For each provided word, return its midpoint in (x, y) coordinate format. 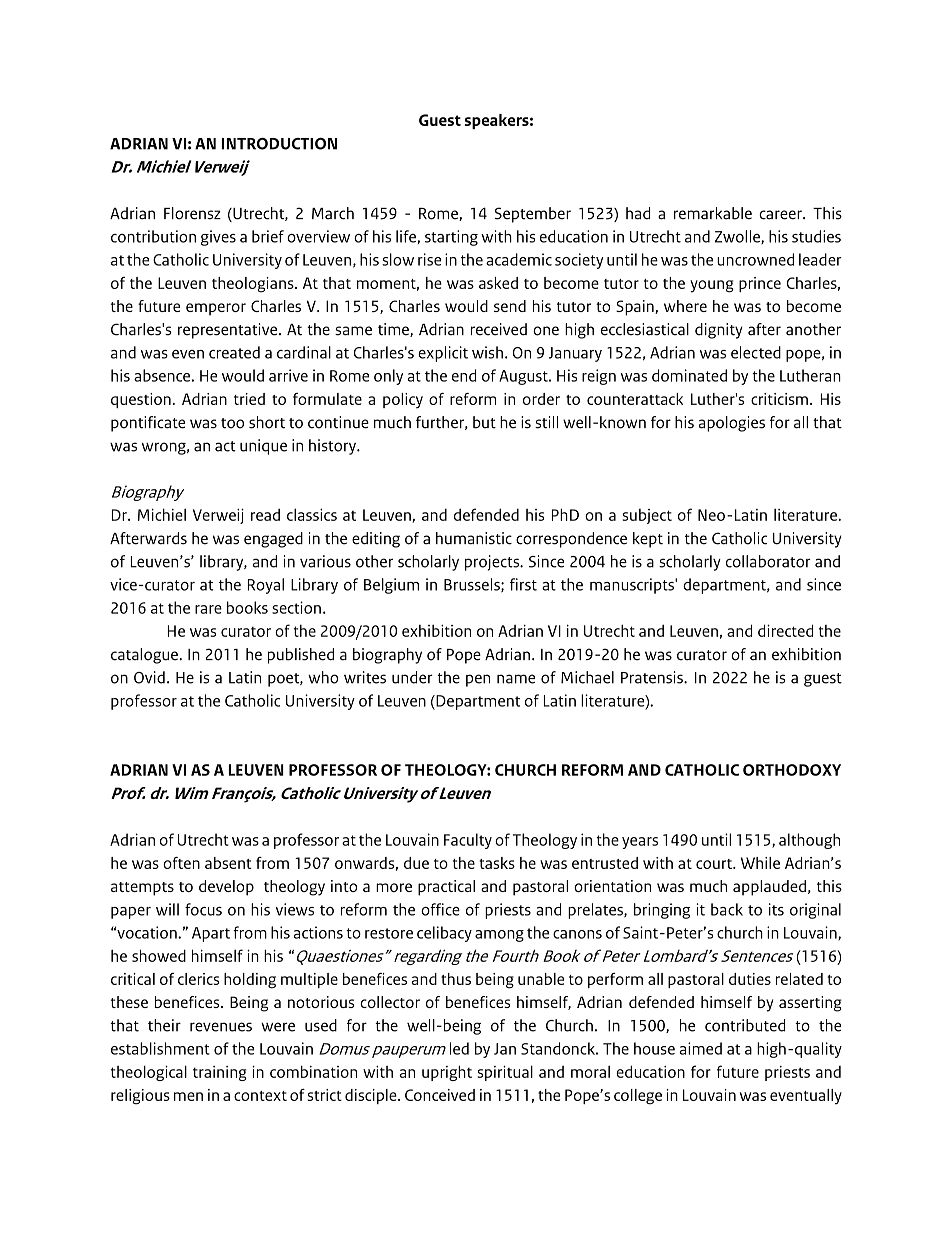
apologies (732, 424)
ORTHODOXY (792, 770)
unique (263, 447)
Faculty (468, 841)
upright (447, 1073)
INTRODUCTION (279, 144)
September (532, 215)
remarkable (713, 213)
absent (228, 863)
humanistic (474, 538)
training (220, 1073)
